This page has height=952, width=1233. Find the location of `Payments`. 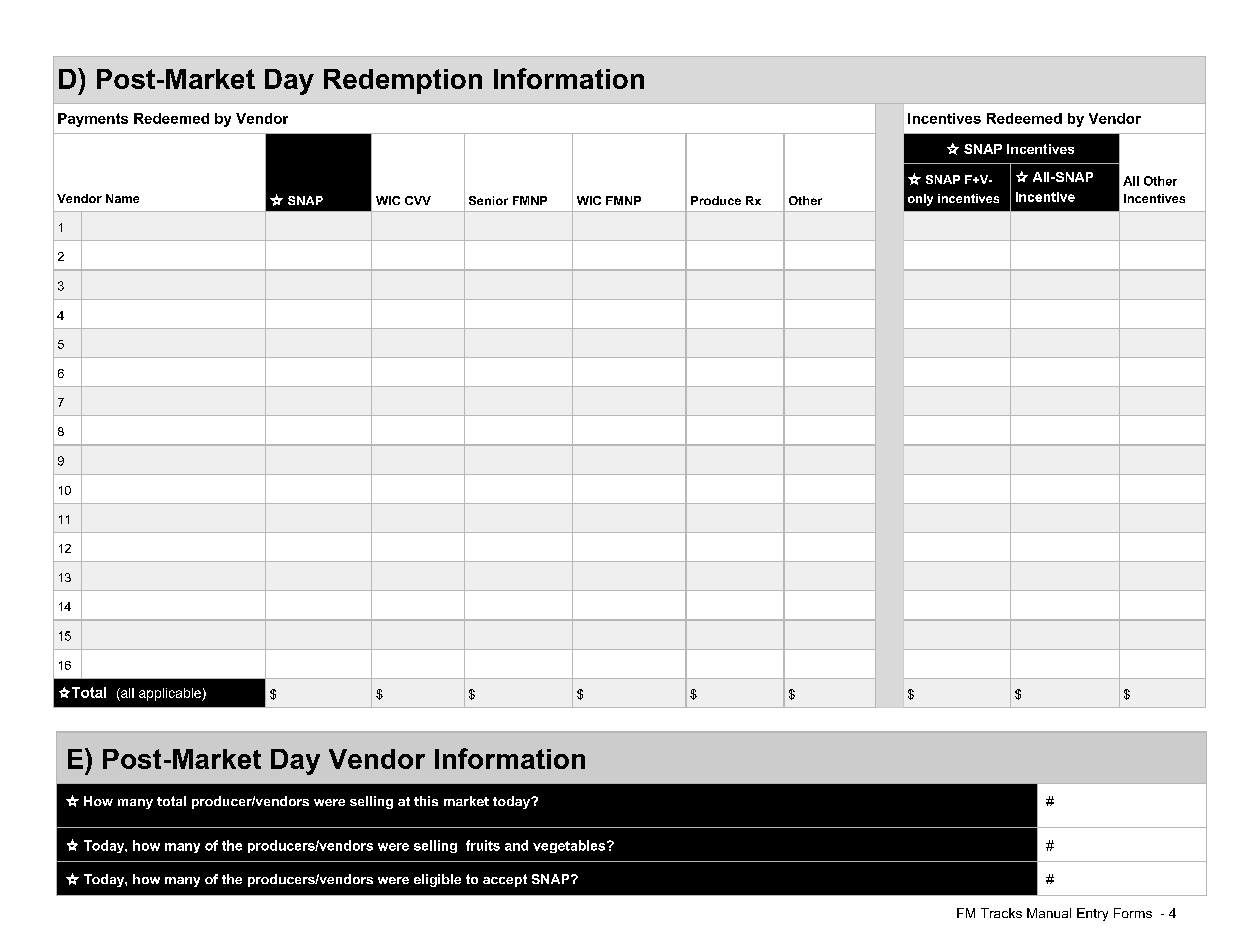

Payments is located at coordinates (93, 120).
